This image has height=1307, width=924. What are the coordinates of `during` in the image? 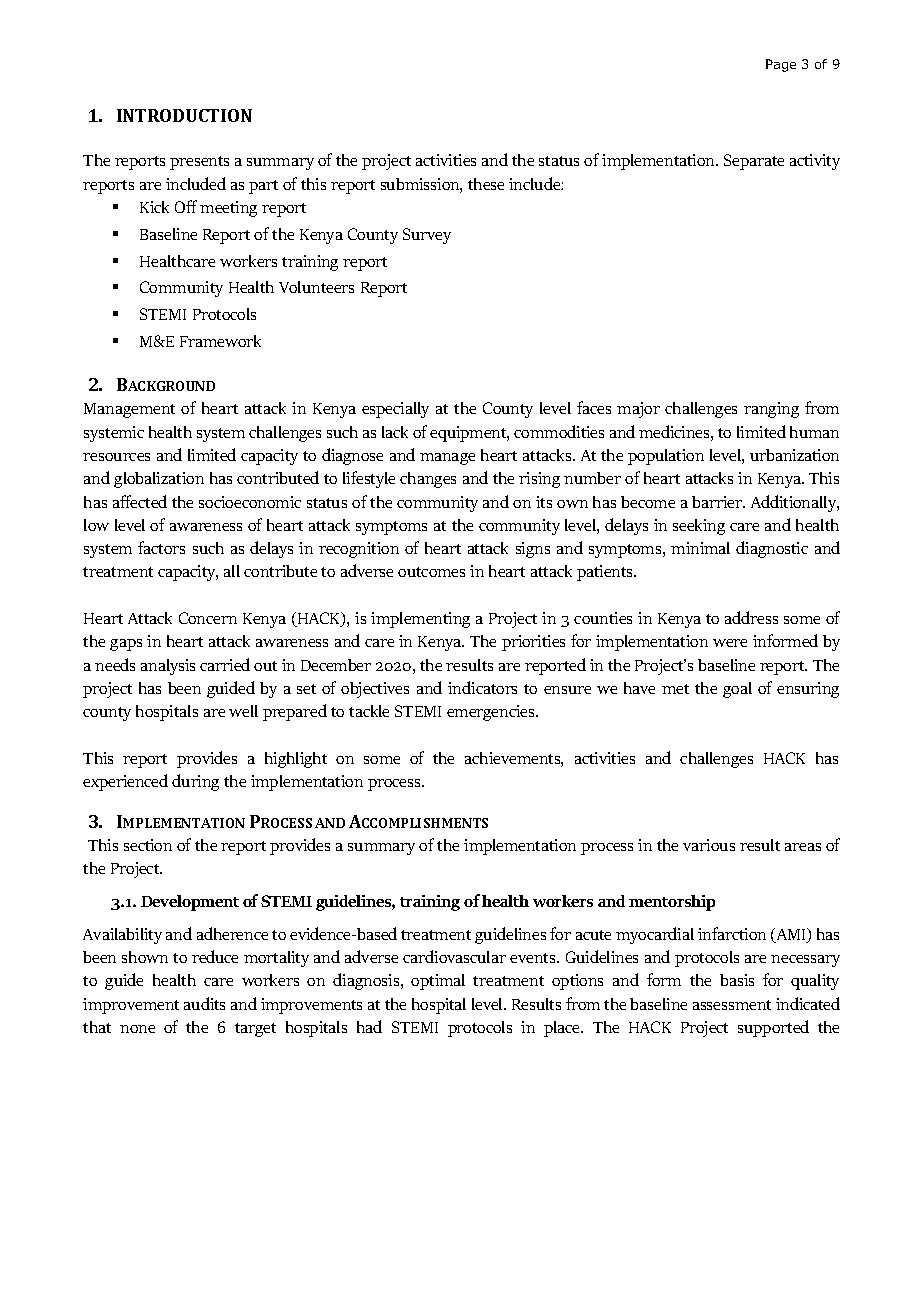 It's located at (195, 782).
